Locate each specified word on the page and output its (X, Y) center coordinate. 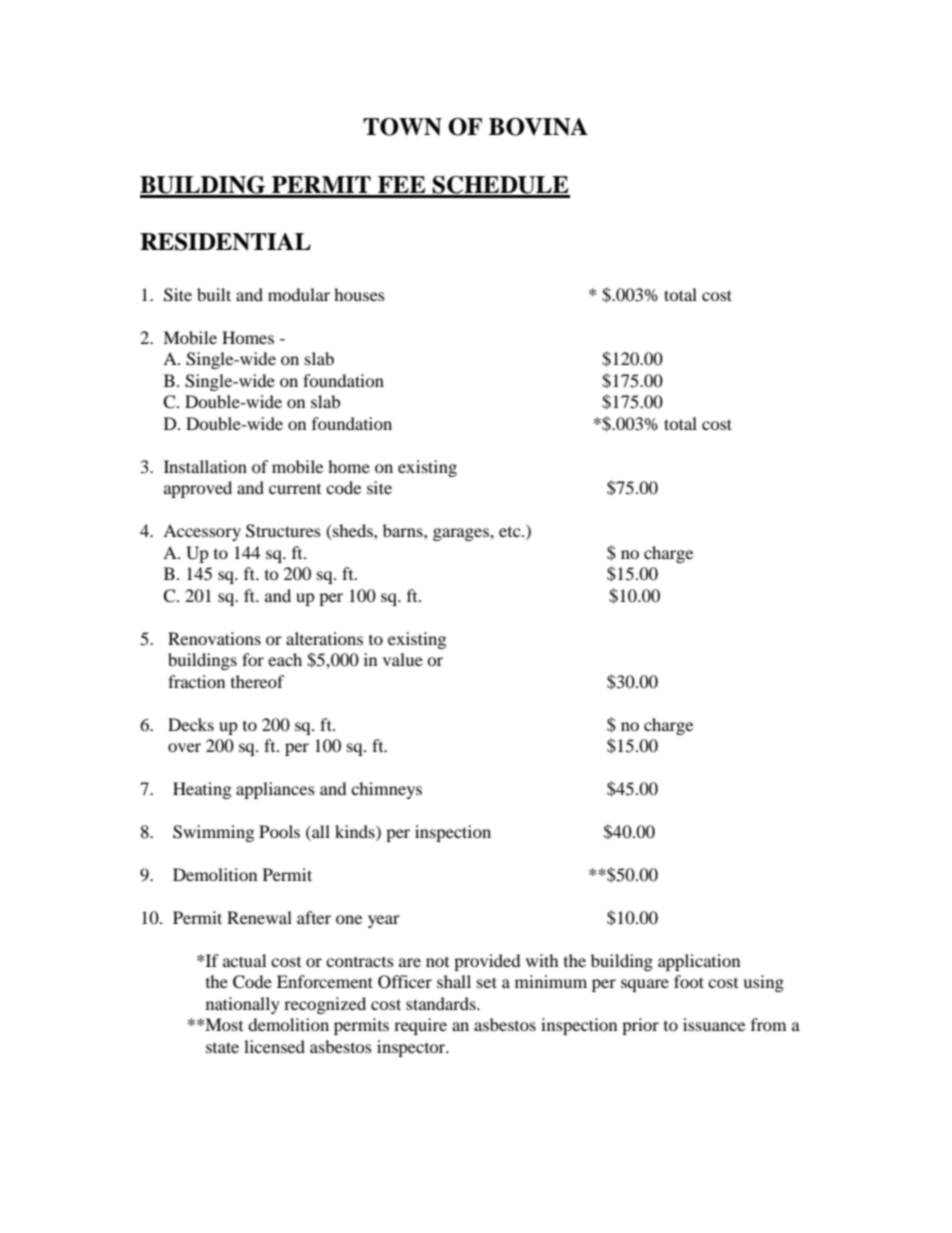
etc (511, 532)
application (699, 962)
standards (442, 1003)
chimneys (386, 790)
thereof (258, 681)
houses (359, 294)
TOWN (402, 127)
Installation (205, 466)
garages (462, 534)
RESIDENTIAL (225, 242)
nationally (243, 1005)
